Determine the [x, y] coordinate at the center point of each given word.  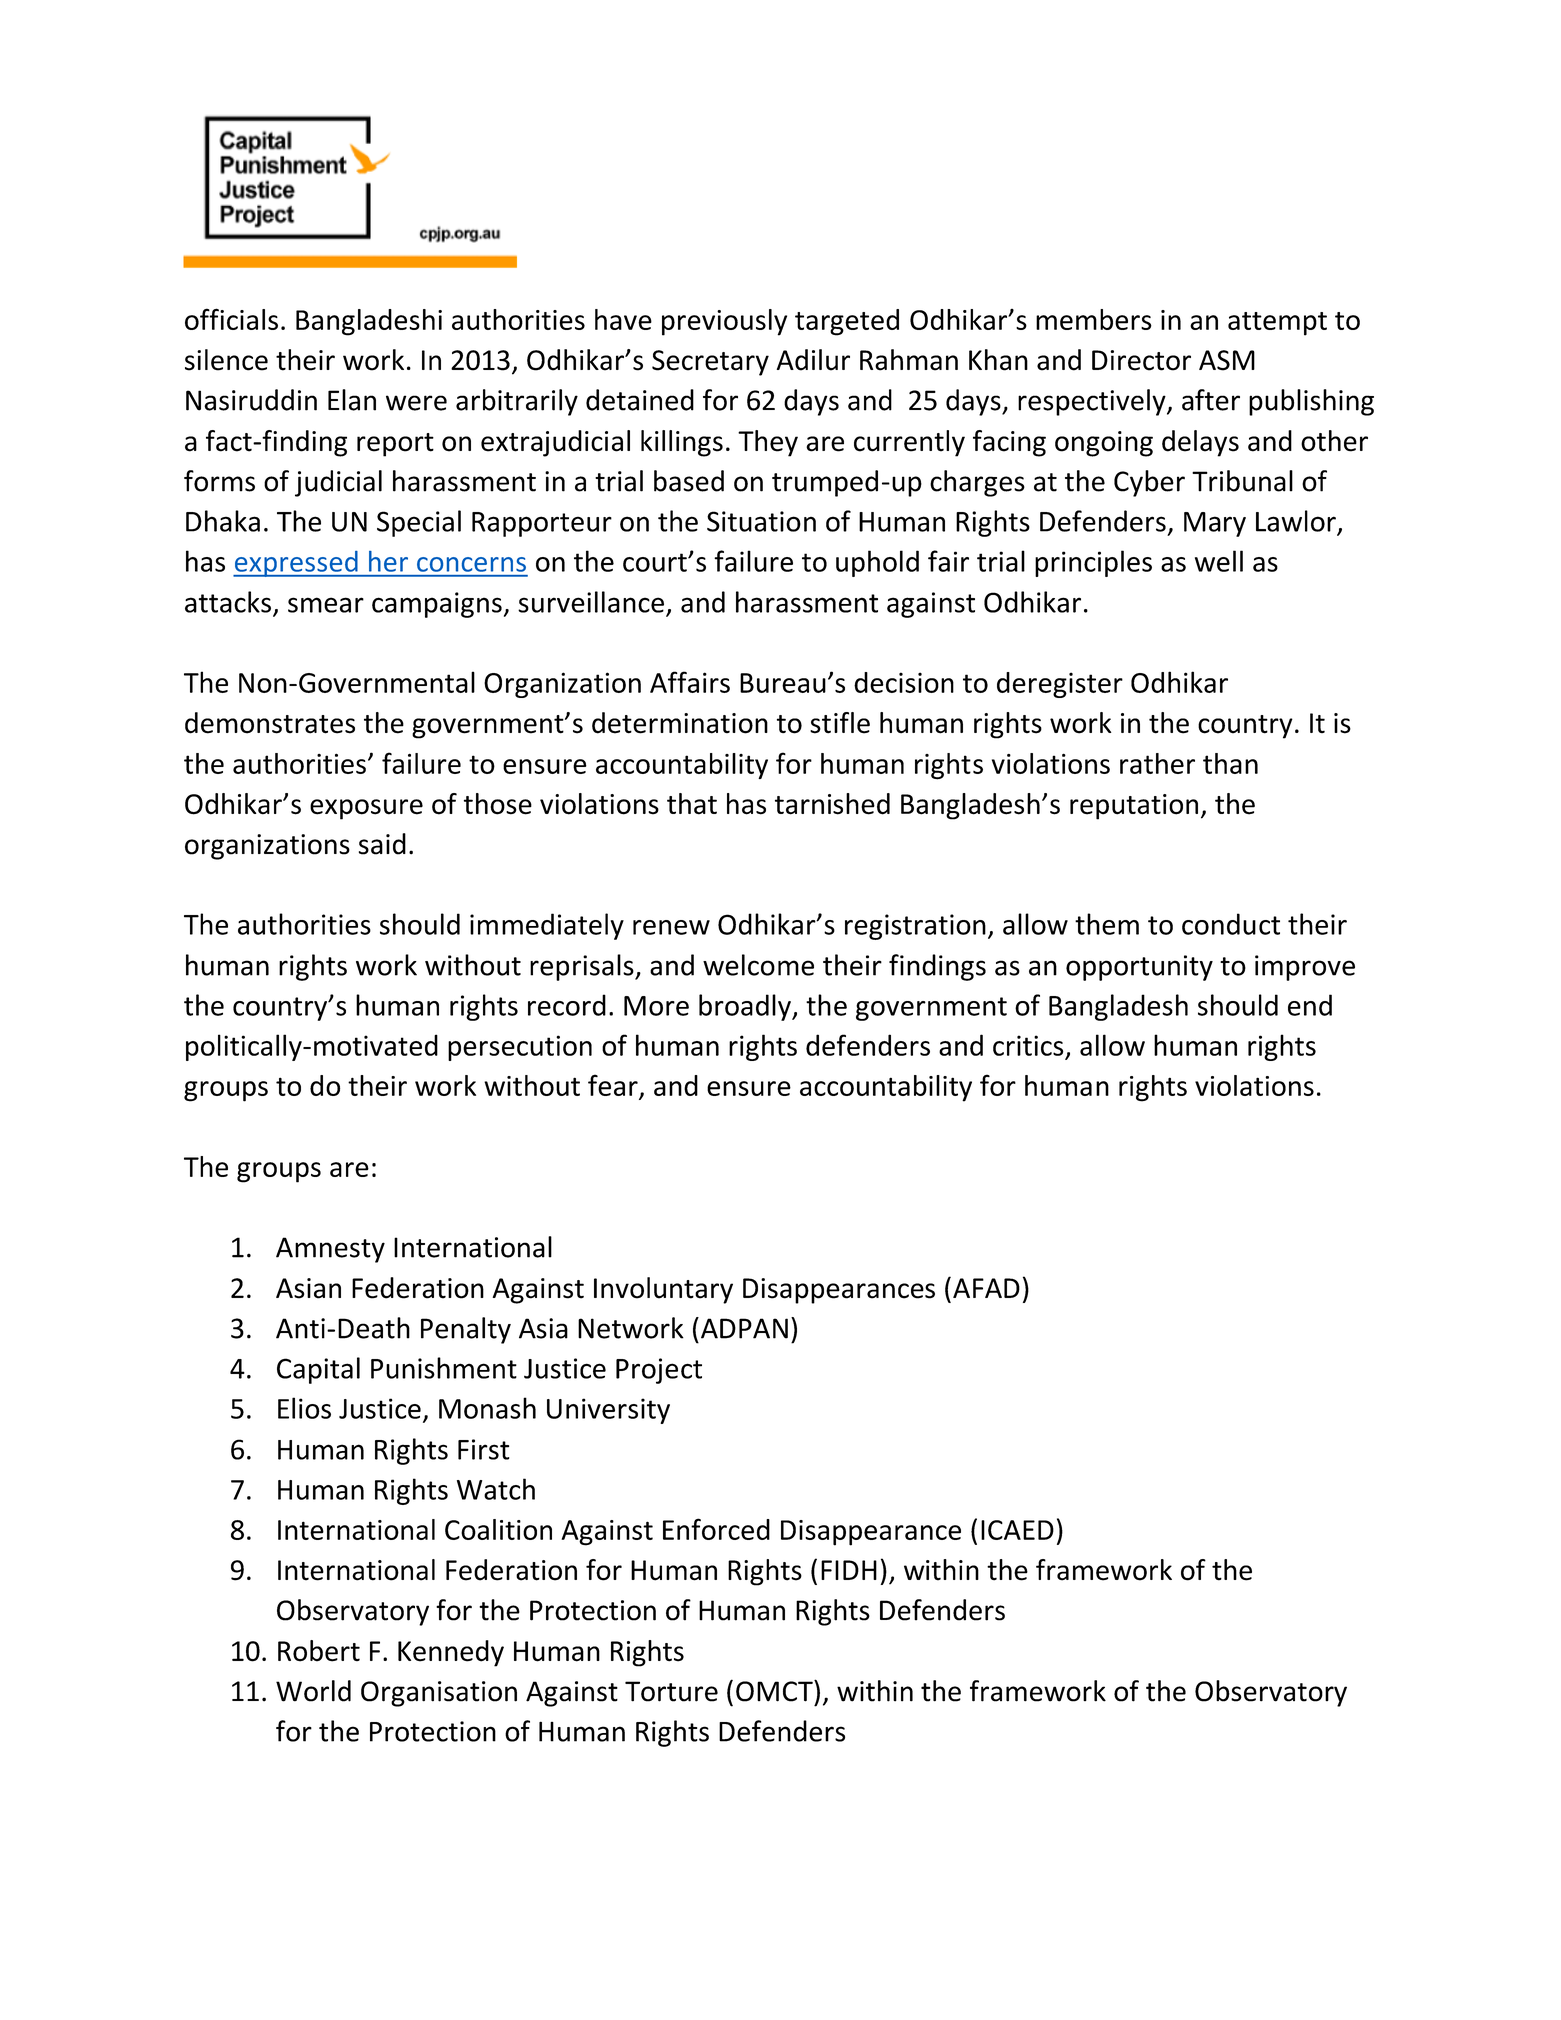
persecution [520, 1048]
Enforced [716, 1529]
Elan [352, 400]
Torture [671, 1691]
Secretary [710, 363]
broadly [746, 1007]
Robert [319, 1651]
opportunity [1139, 968]
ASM [1227, 360]
